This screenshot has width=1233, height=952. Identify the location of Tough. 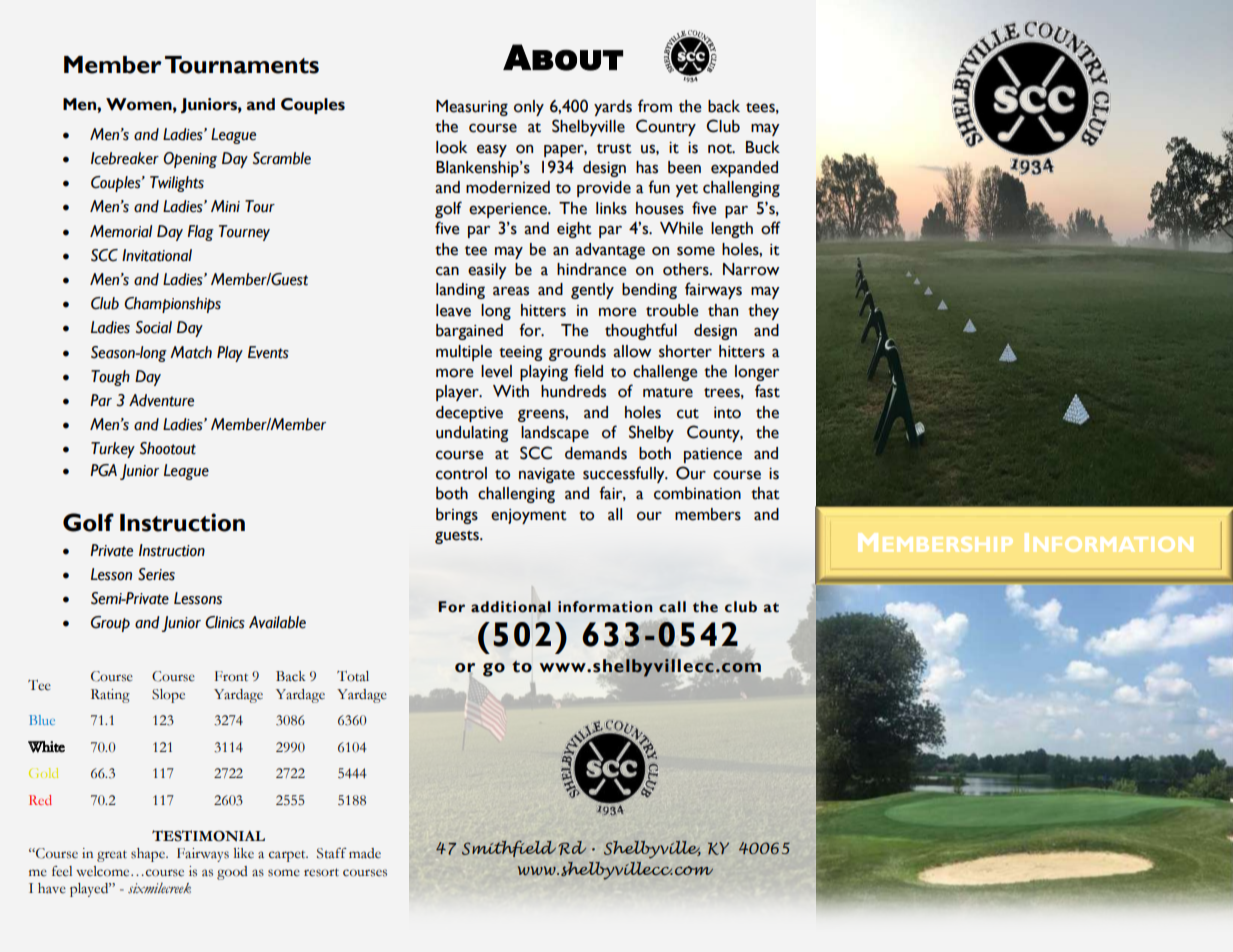
(110, 378).
